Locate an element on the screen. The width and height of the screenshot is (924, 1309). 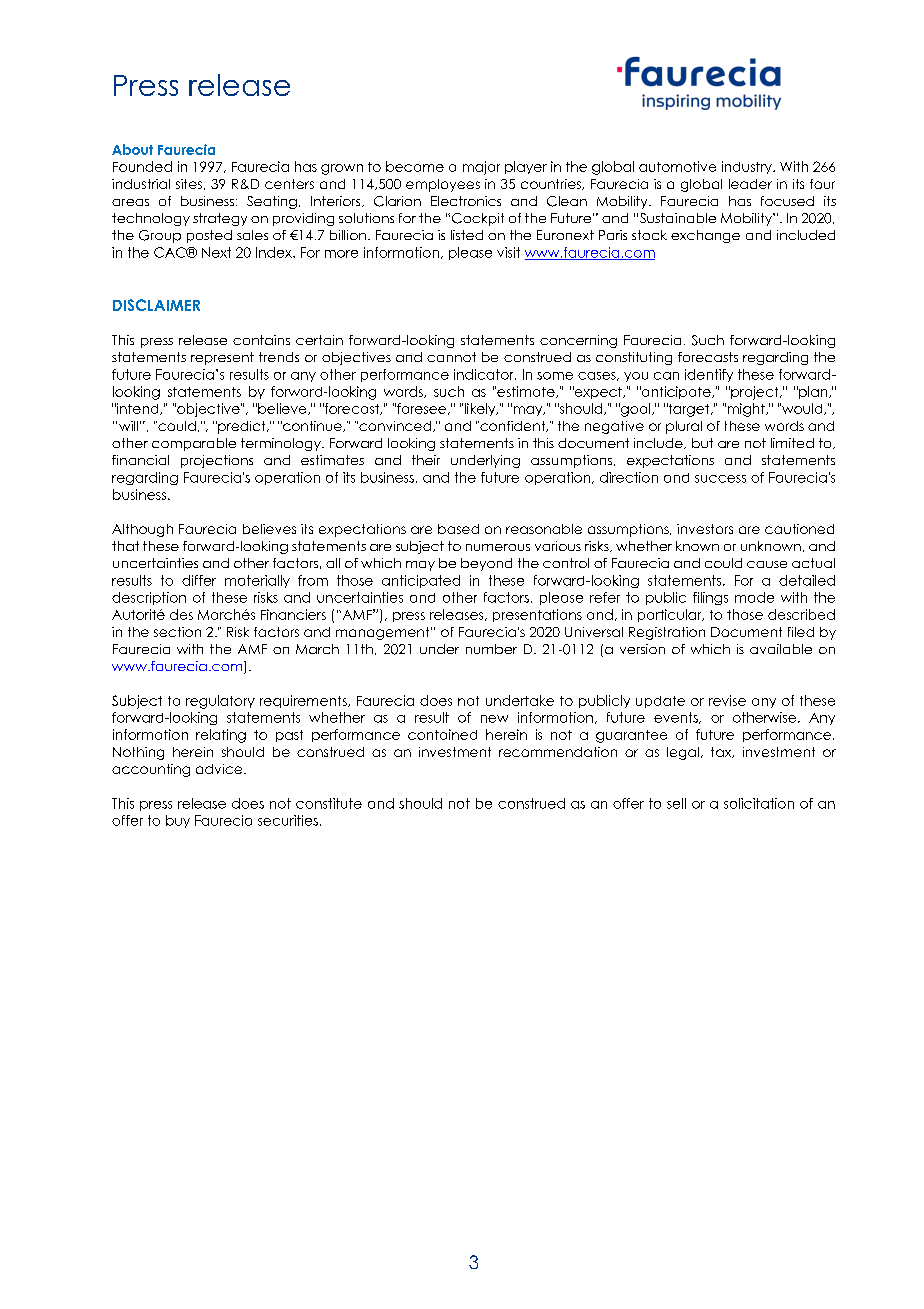
contains is located at coordinates (261, 340).
